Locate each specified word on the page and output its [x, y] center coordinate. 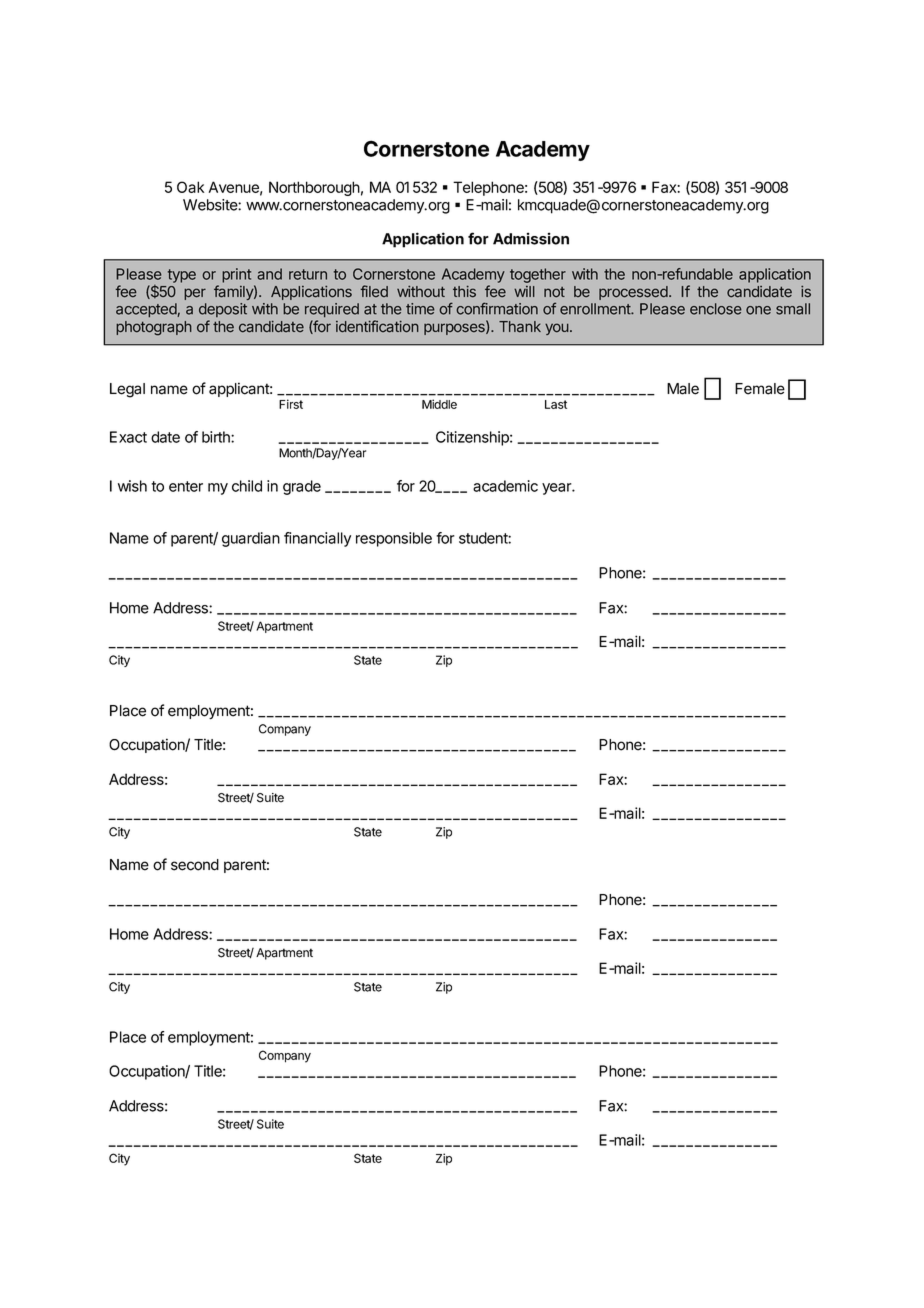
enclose [716, 309]
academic [505, 486]
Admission [531, 238]
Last [556, 404]
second [195, 865]
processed [634, 293]
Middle [439, 404]
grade [302, 487]
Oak [190, 187]
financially [317, 539]
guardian [251, 539]
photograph [154, 328]
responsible [394, 539]
